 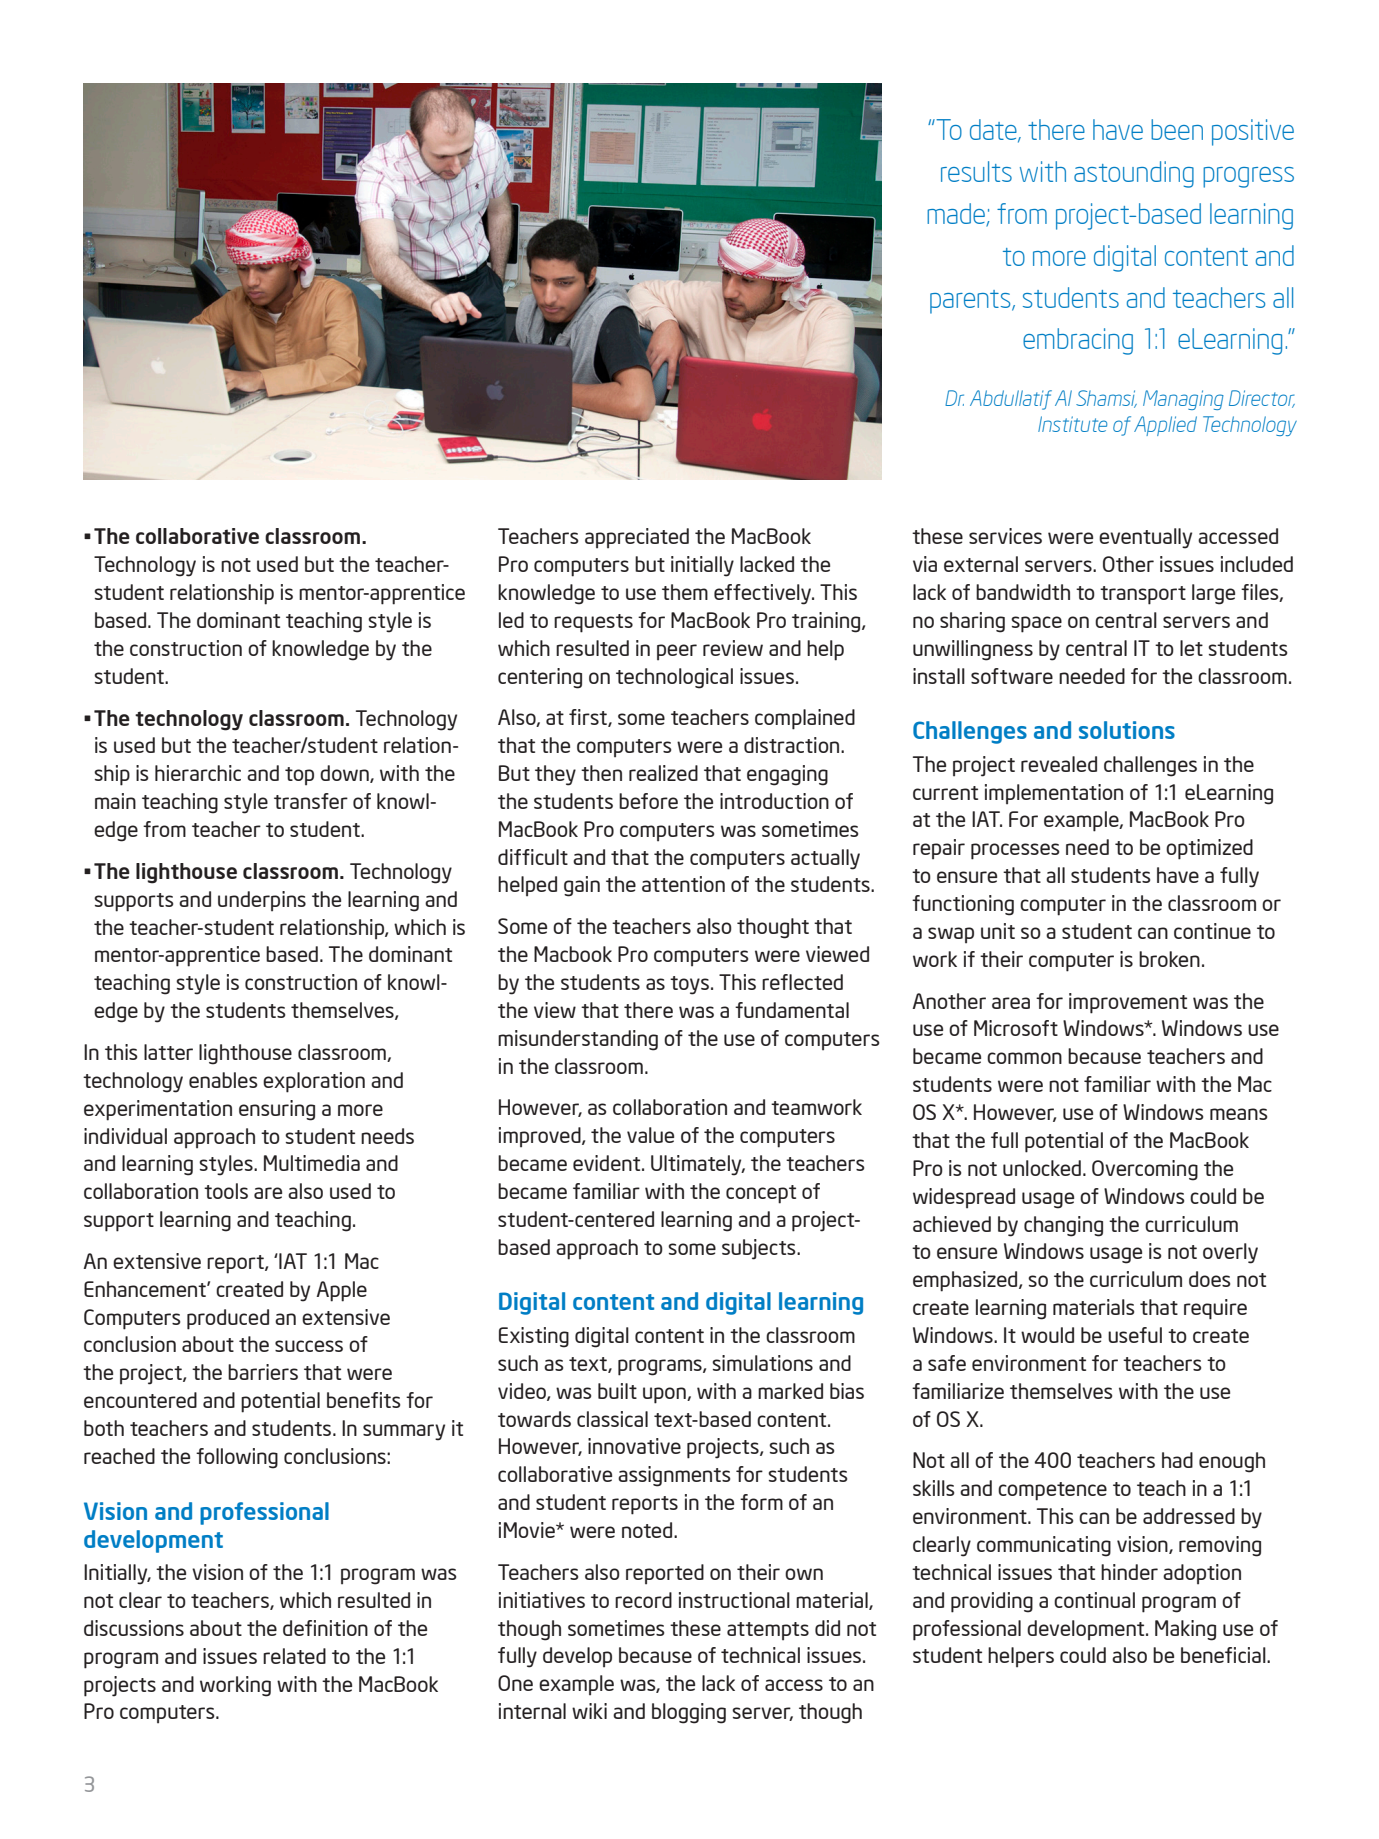 I want to click on top, so click(x=299, y=776).
